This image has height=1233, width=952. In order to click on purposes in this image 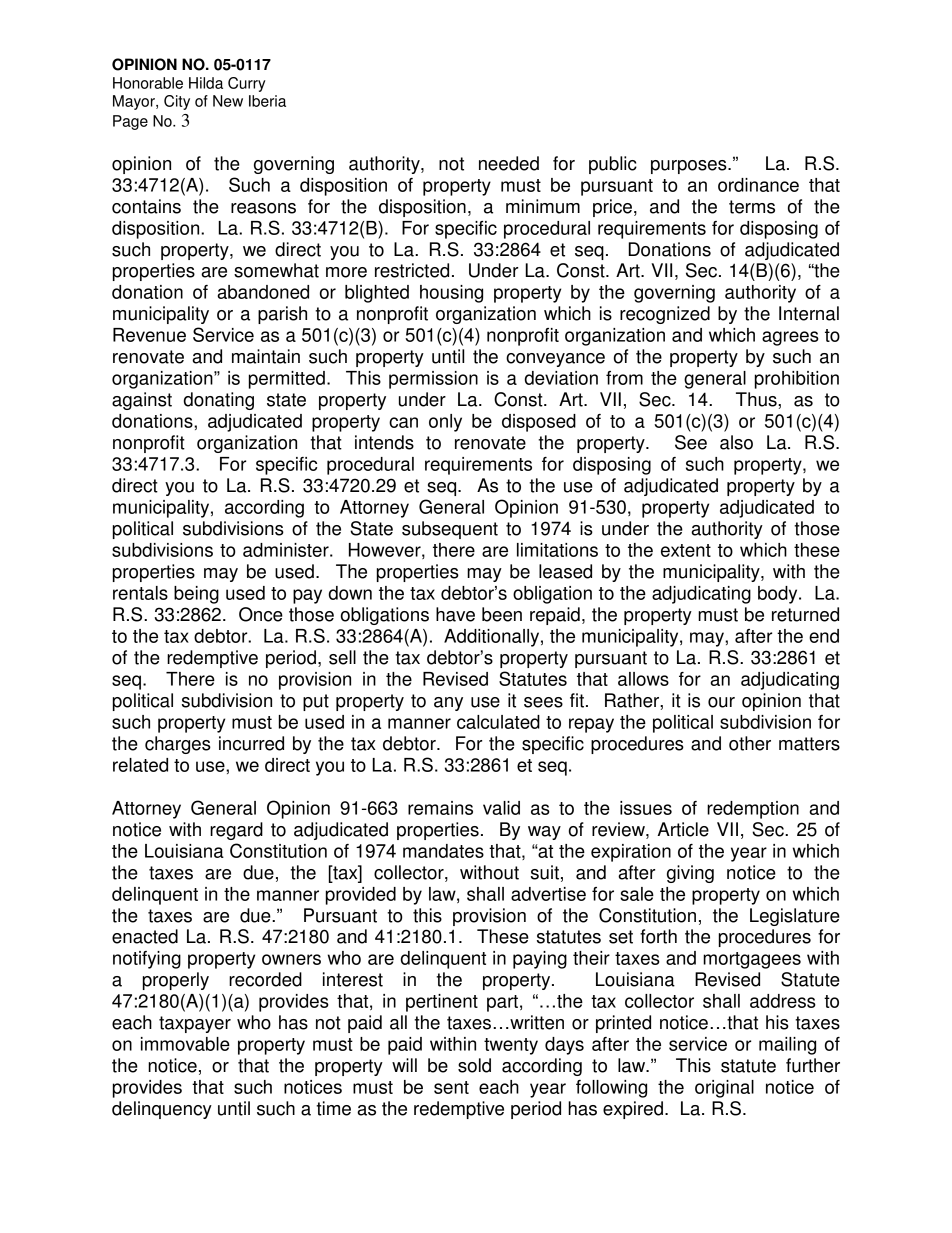, I will do `click(690, 167)`.
